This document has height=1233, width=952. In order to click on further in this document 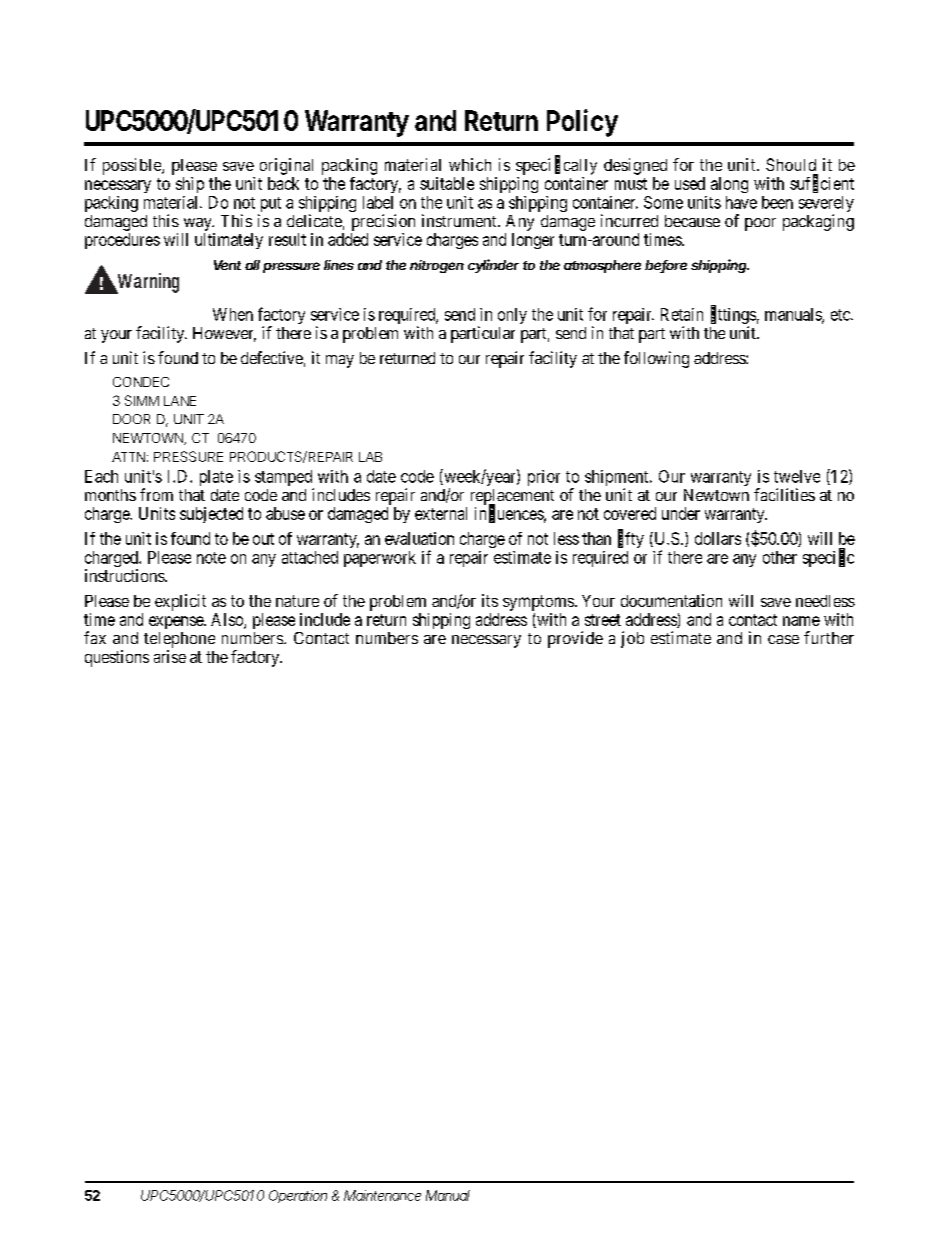, I will do `click(829, 637)`.
